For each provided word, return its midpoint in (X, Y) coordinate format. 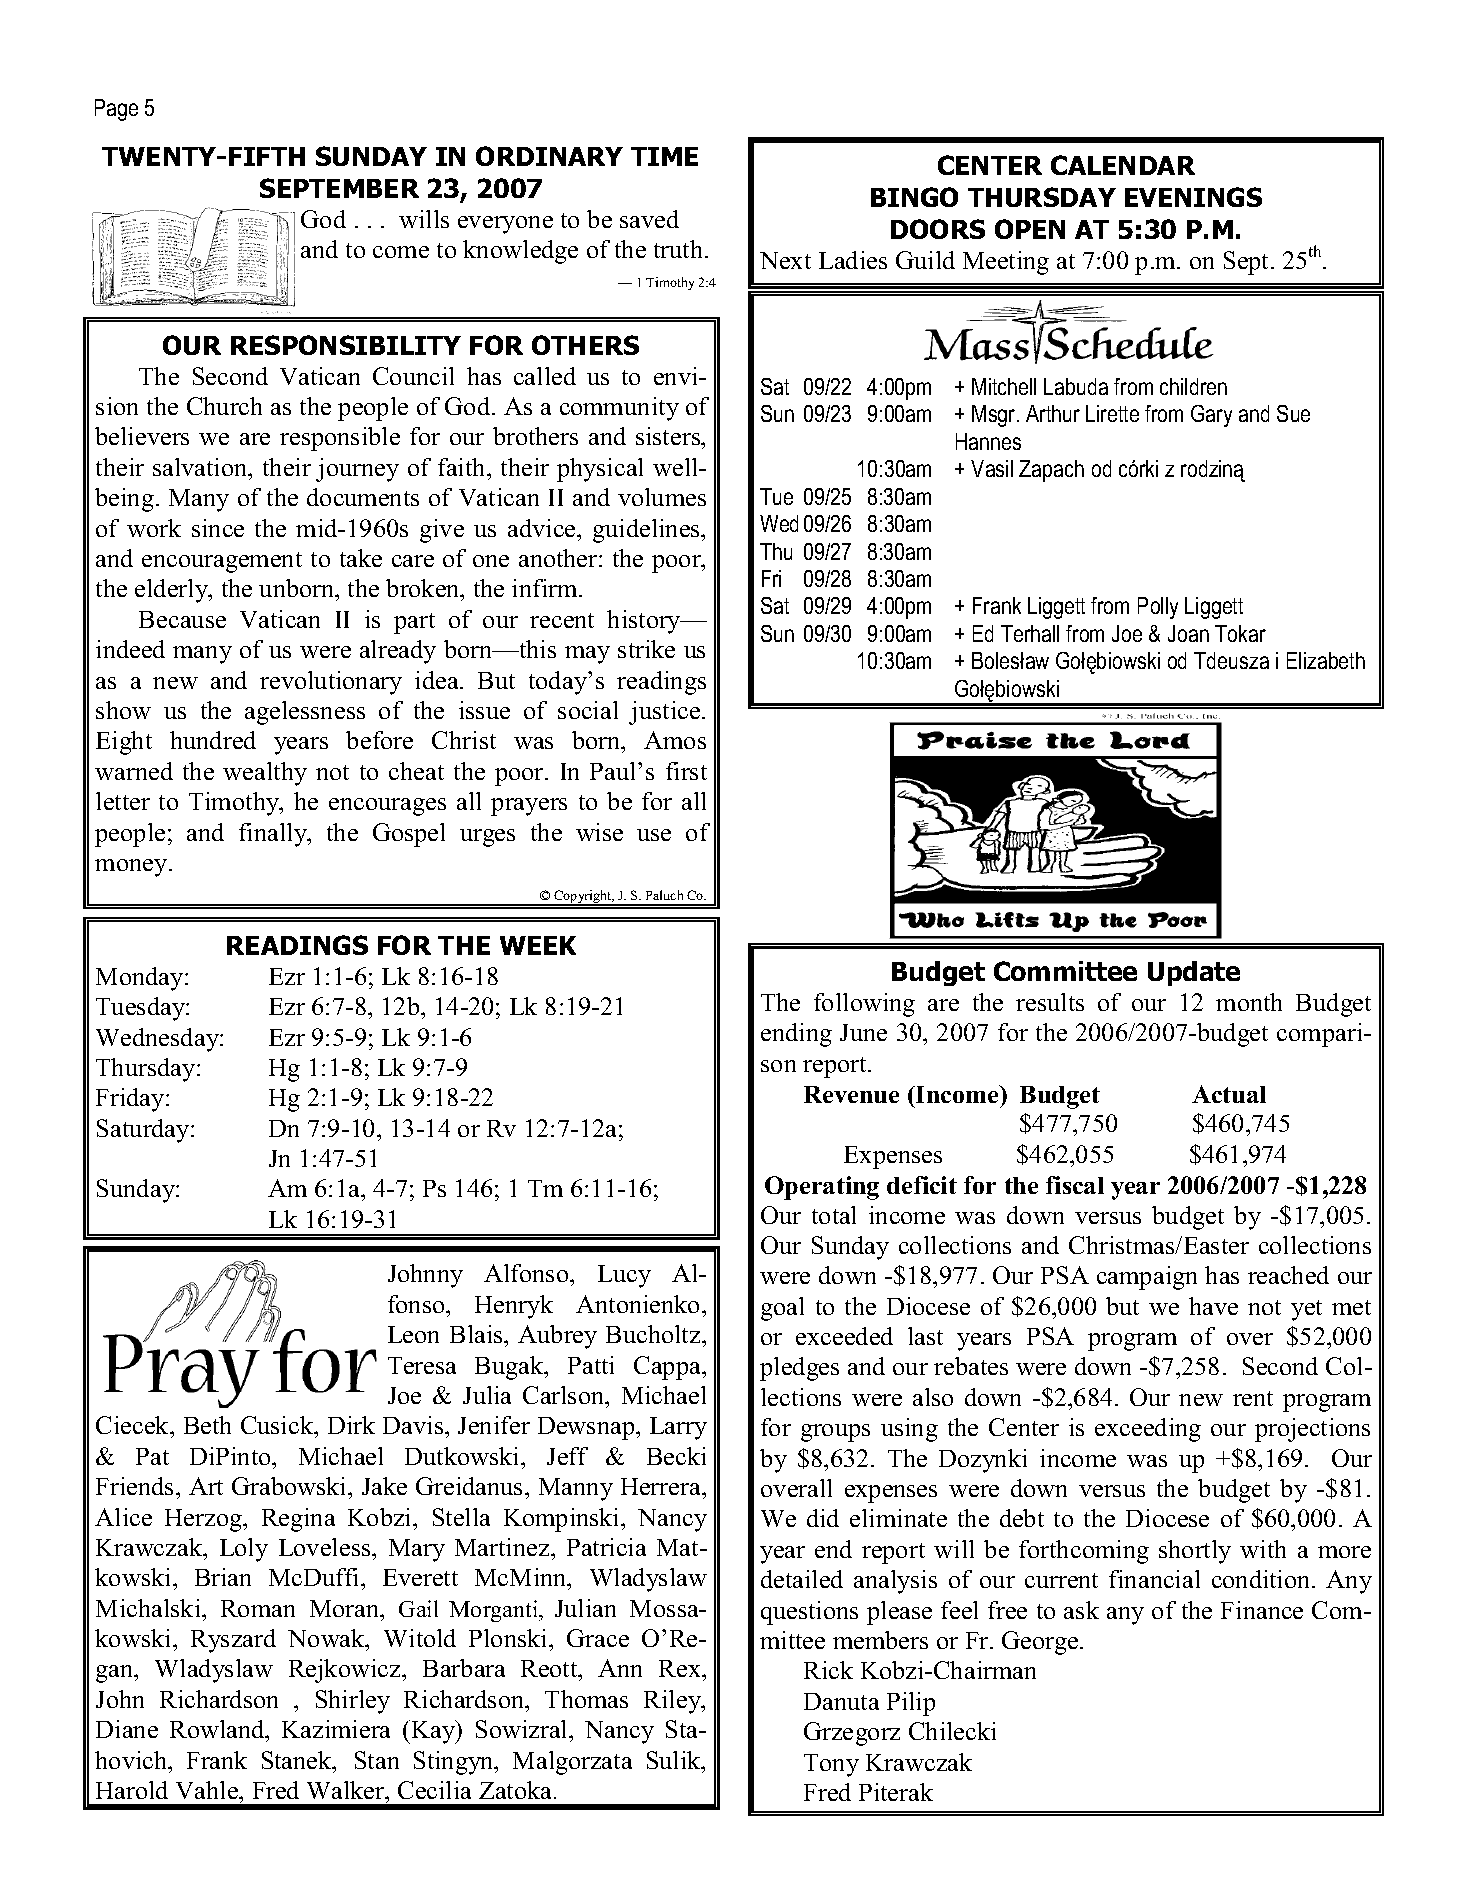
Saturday (144, 1131)
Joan (1188, 633)
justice (666, 713)
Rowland (218, 1731)
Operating (822, 1188)
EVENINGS (1193, 197)
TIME (664, 156)
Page (116, 110)
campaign (1147, 1278)
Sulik (675, 1760)
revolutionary (331, 683)
